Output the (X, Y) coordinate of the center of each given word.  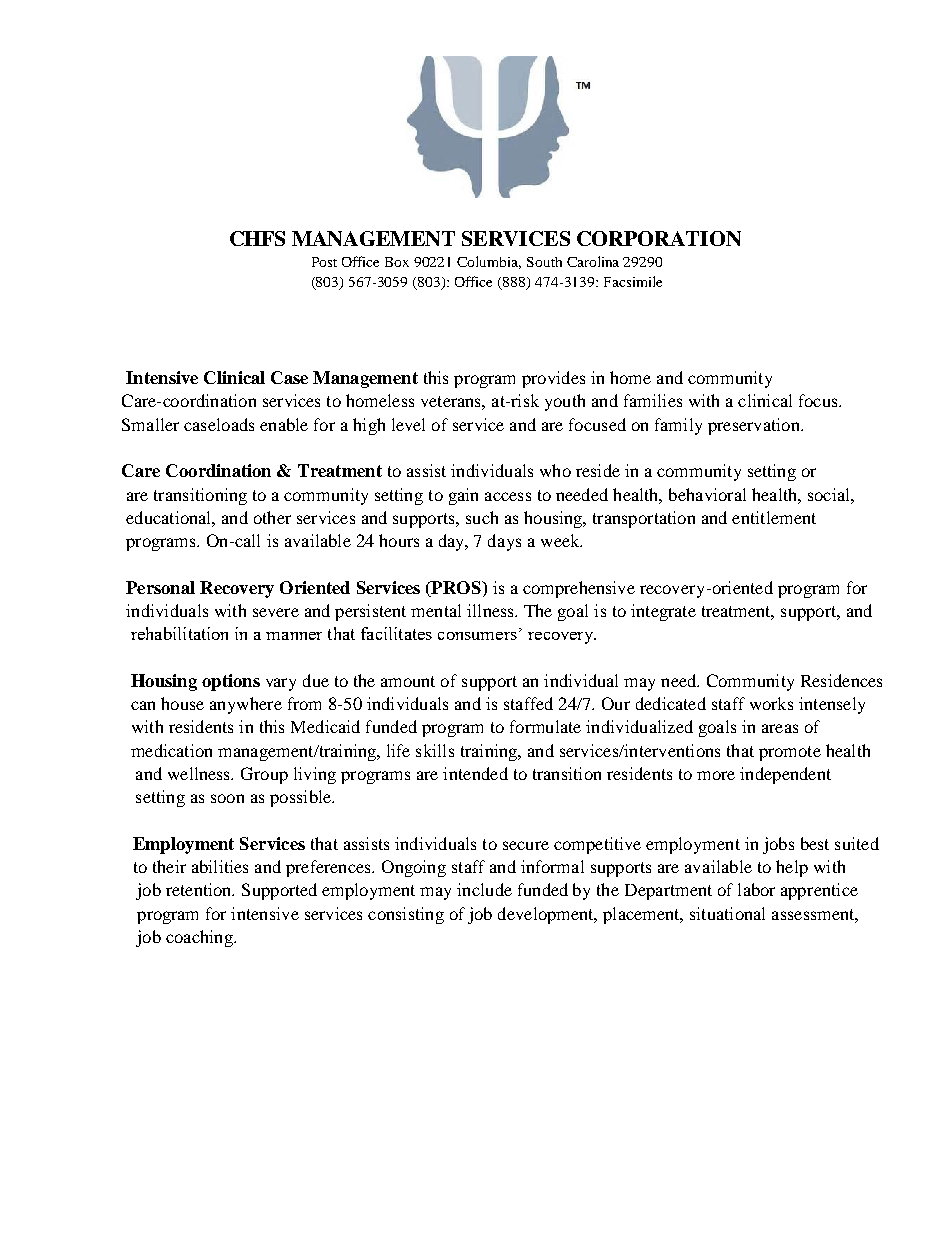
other (272, 517)
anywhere (246, 705)
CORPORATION (659, 238)
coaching (200, 938)
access (508, 496)
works (771, 703)
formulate (545, 726)
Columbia (489, 262)
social (830, 494)
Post (324, 262)
